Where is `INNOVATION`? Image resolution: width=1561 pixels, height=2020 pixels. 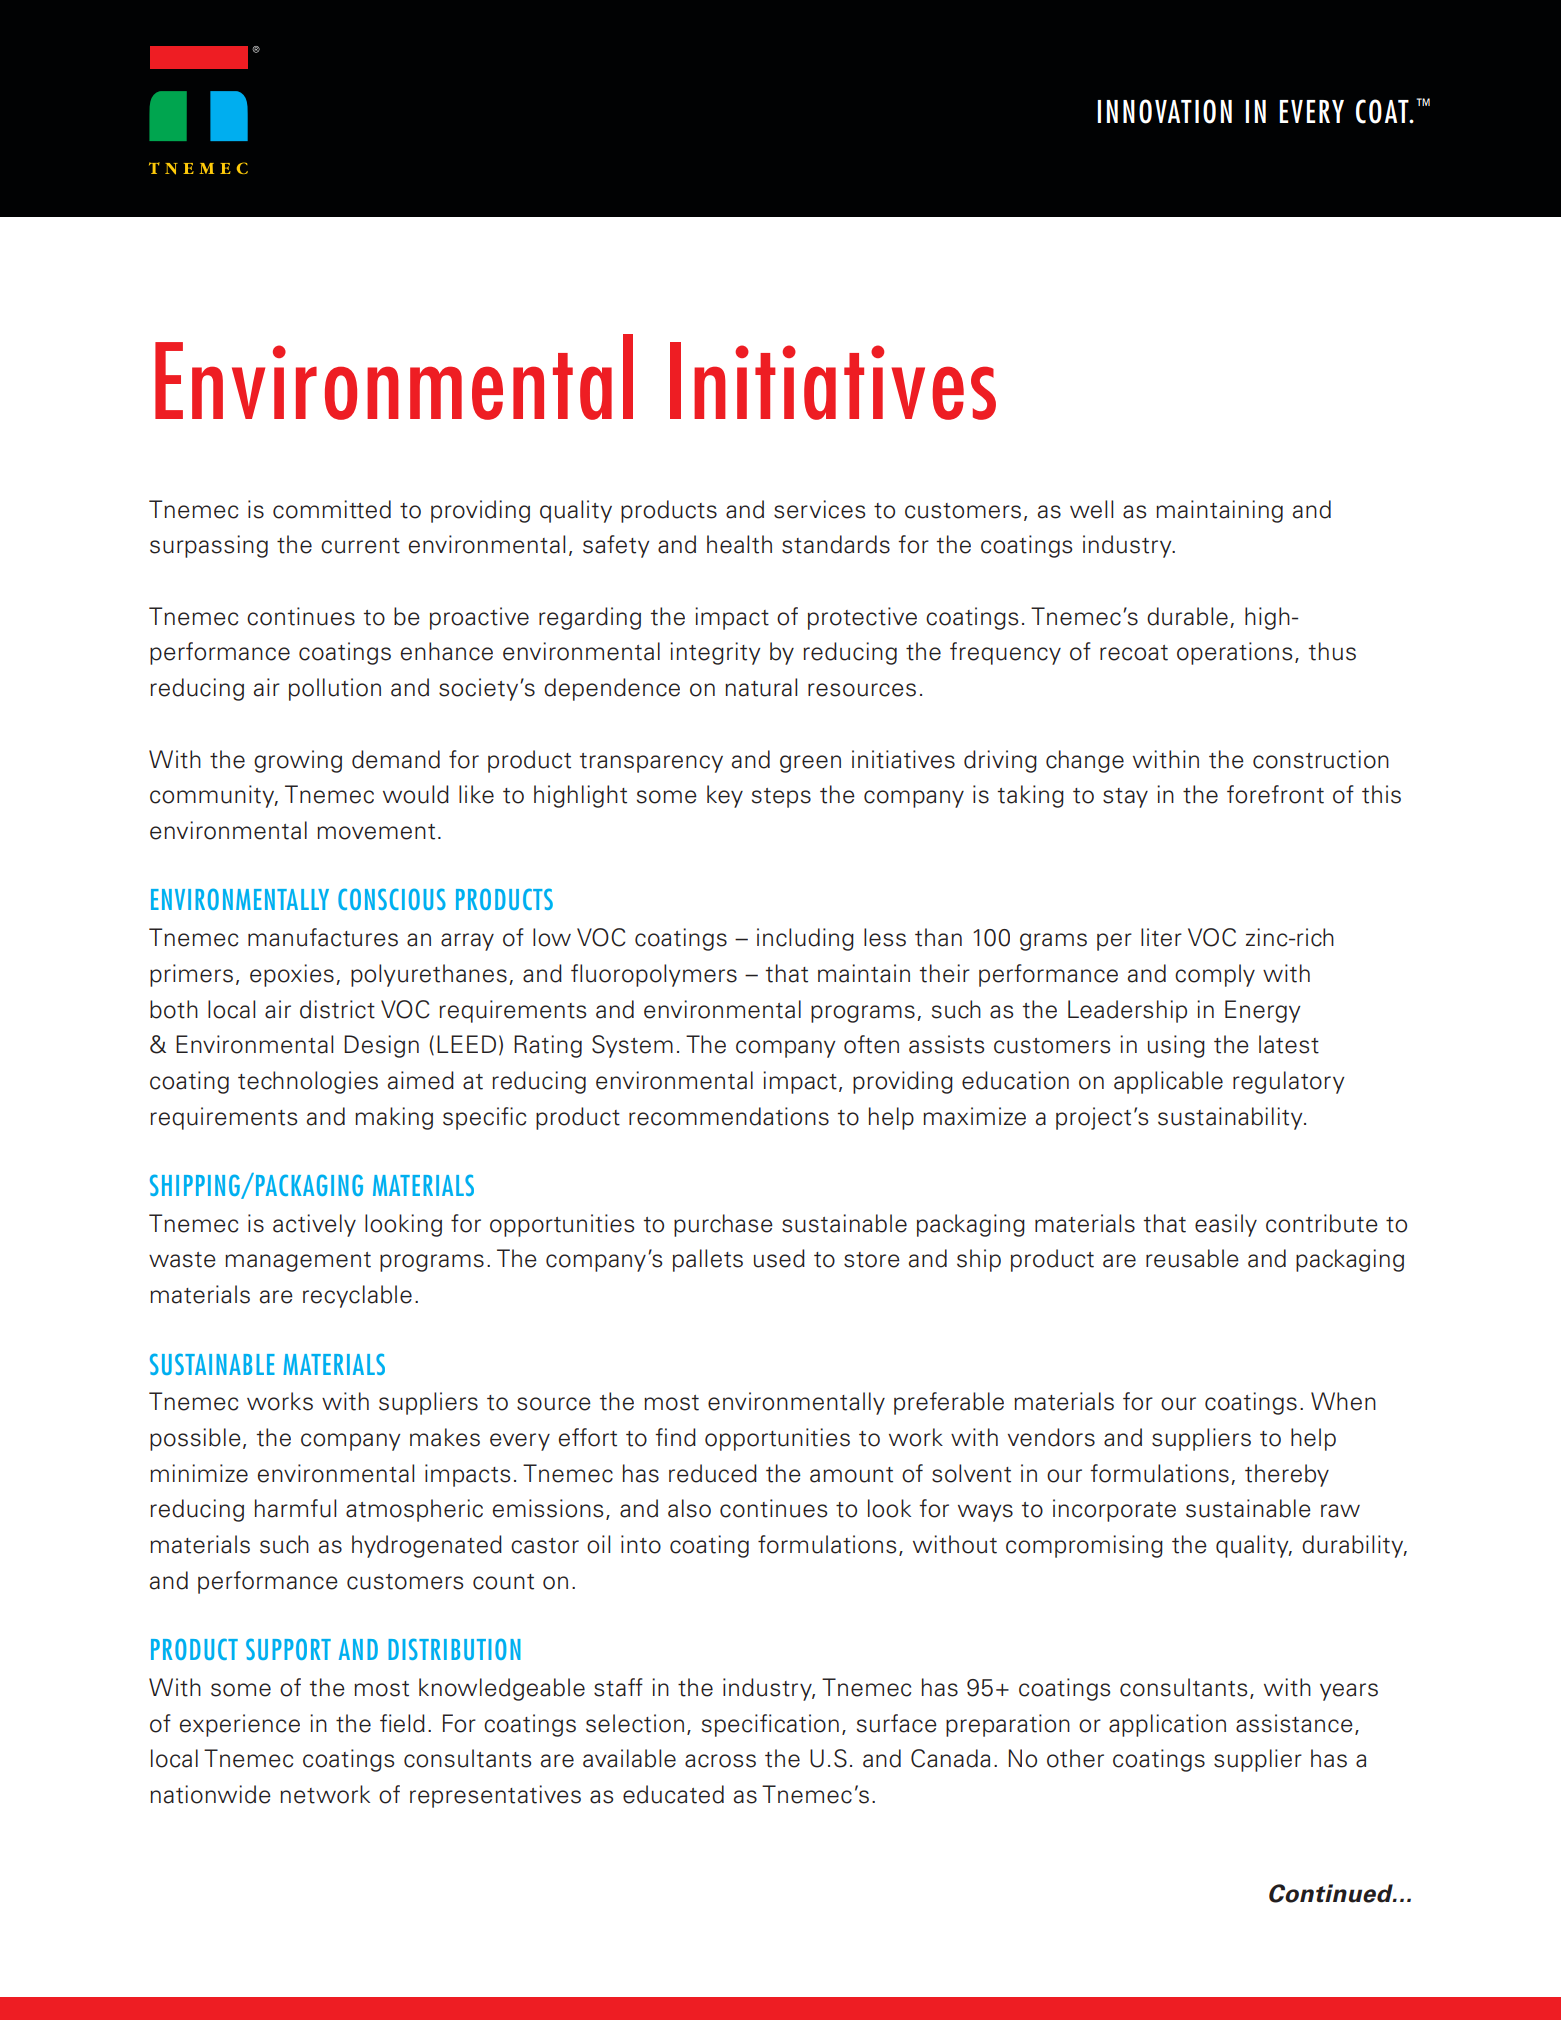
INNOVATION is located at coordinates (1164, 111).
